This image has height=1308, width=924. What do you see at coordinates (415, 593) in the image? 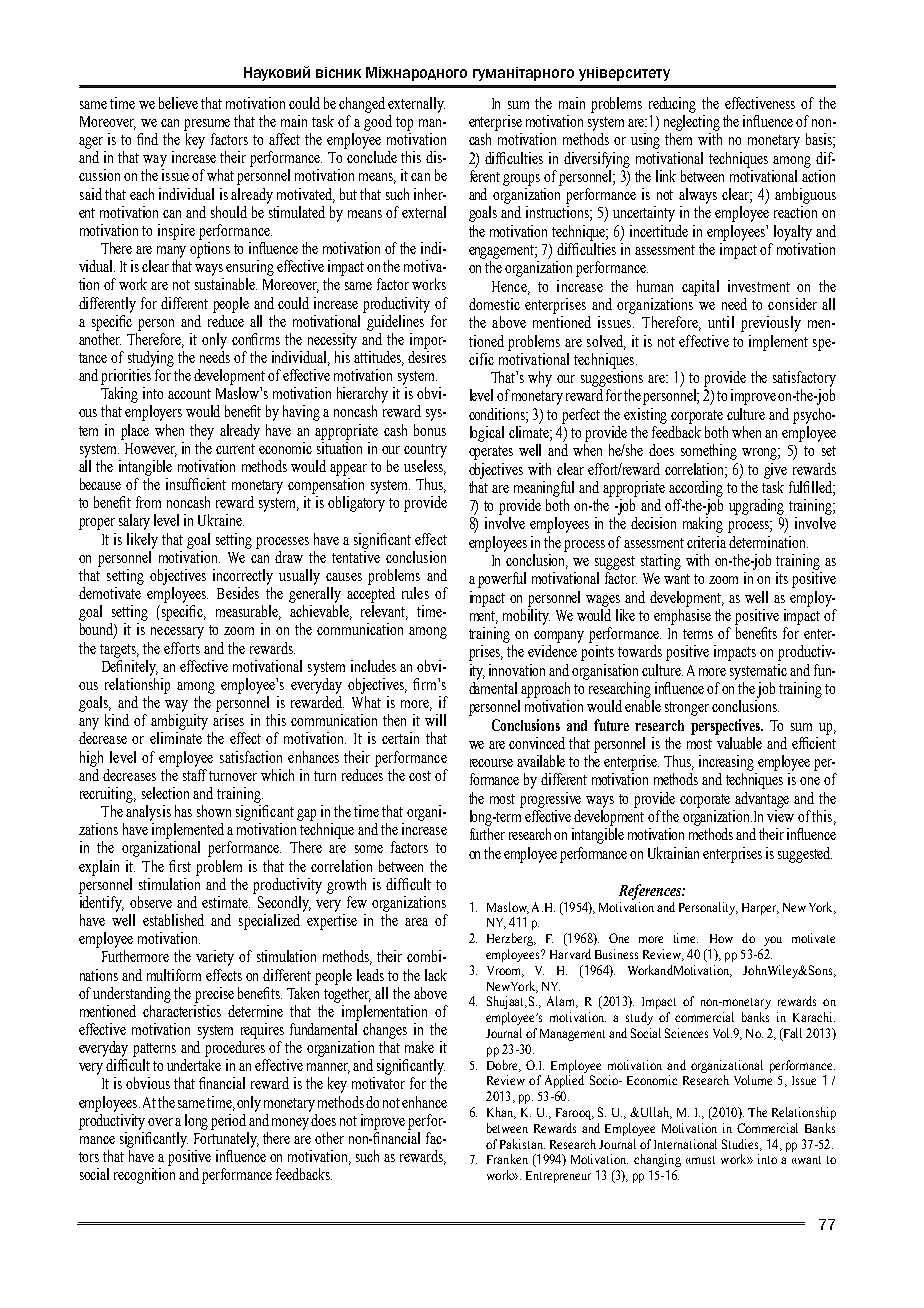
I see `rules` at bounding box center [415, 593].
